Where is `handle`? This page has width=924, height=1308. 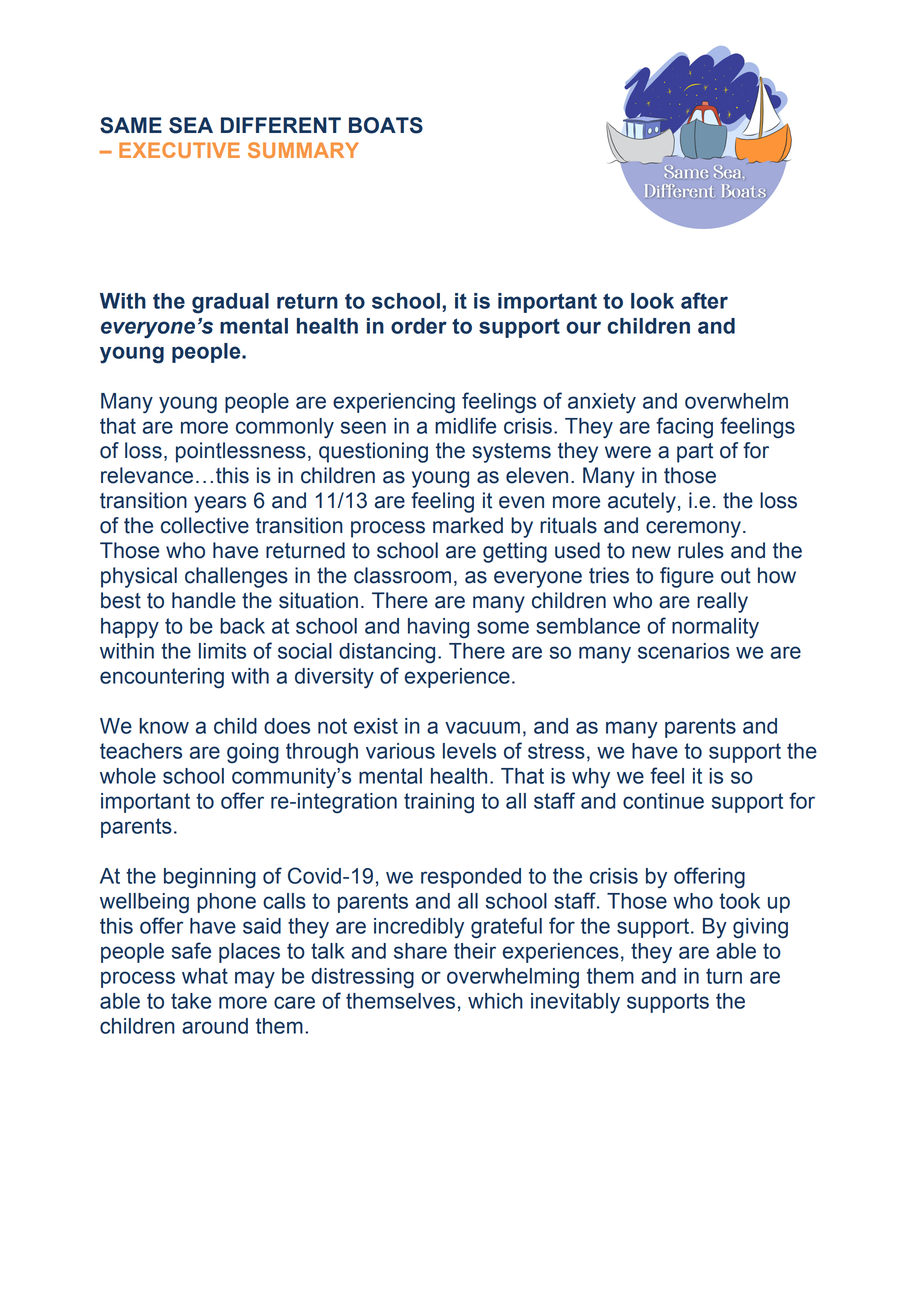 handle is located at coordinates (204, 600).
